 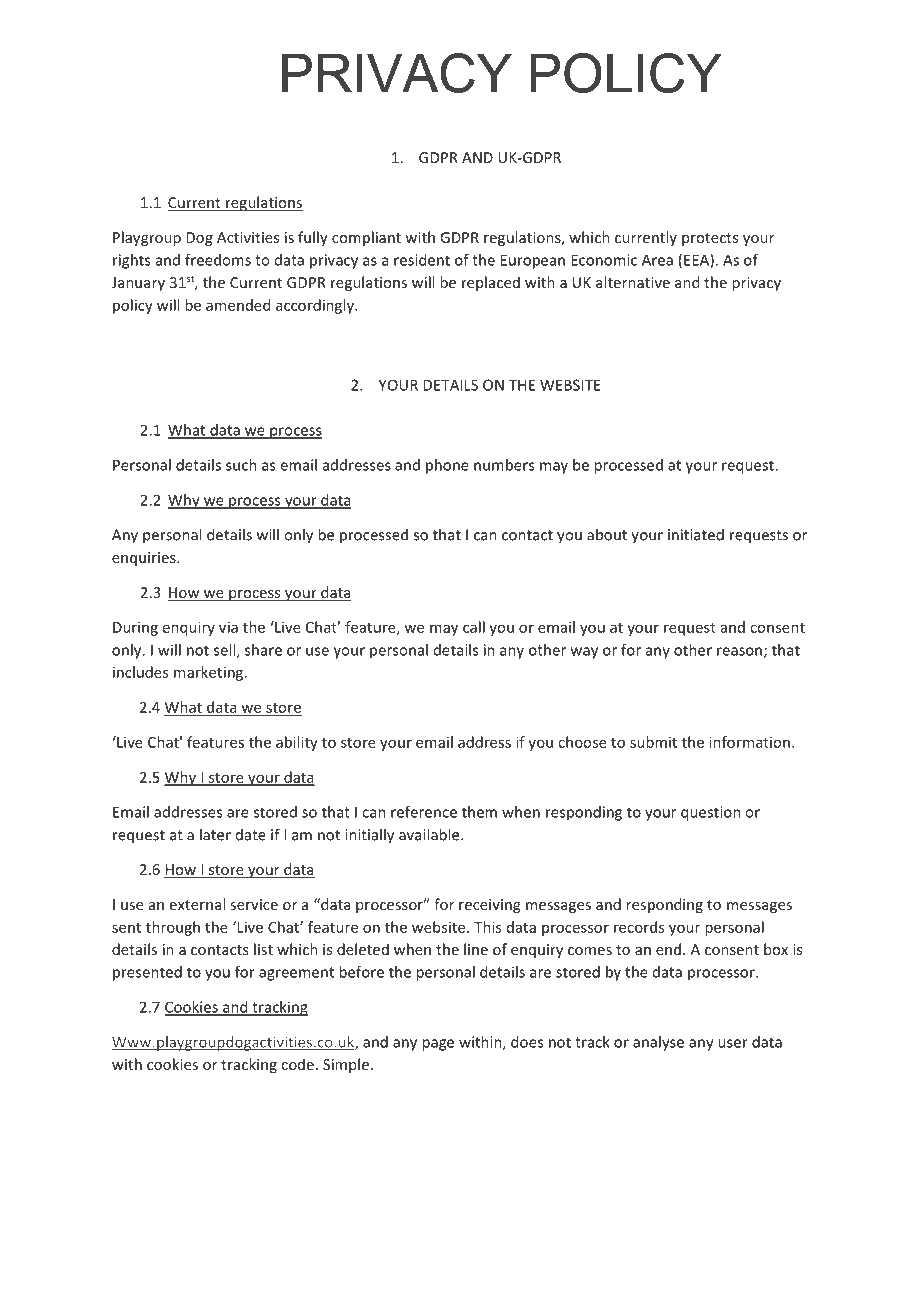 What do you see at coordinates (710, 239) in the document?
I see `protects` at bounding box center [710, 239].
